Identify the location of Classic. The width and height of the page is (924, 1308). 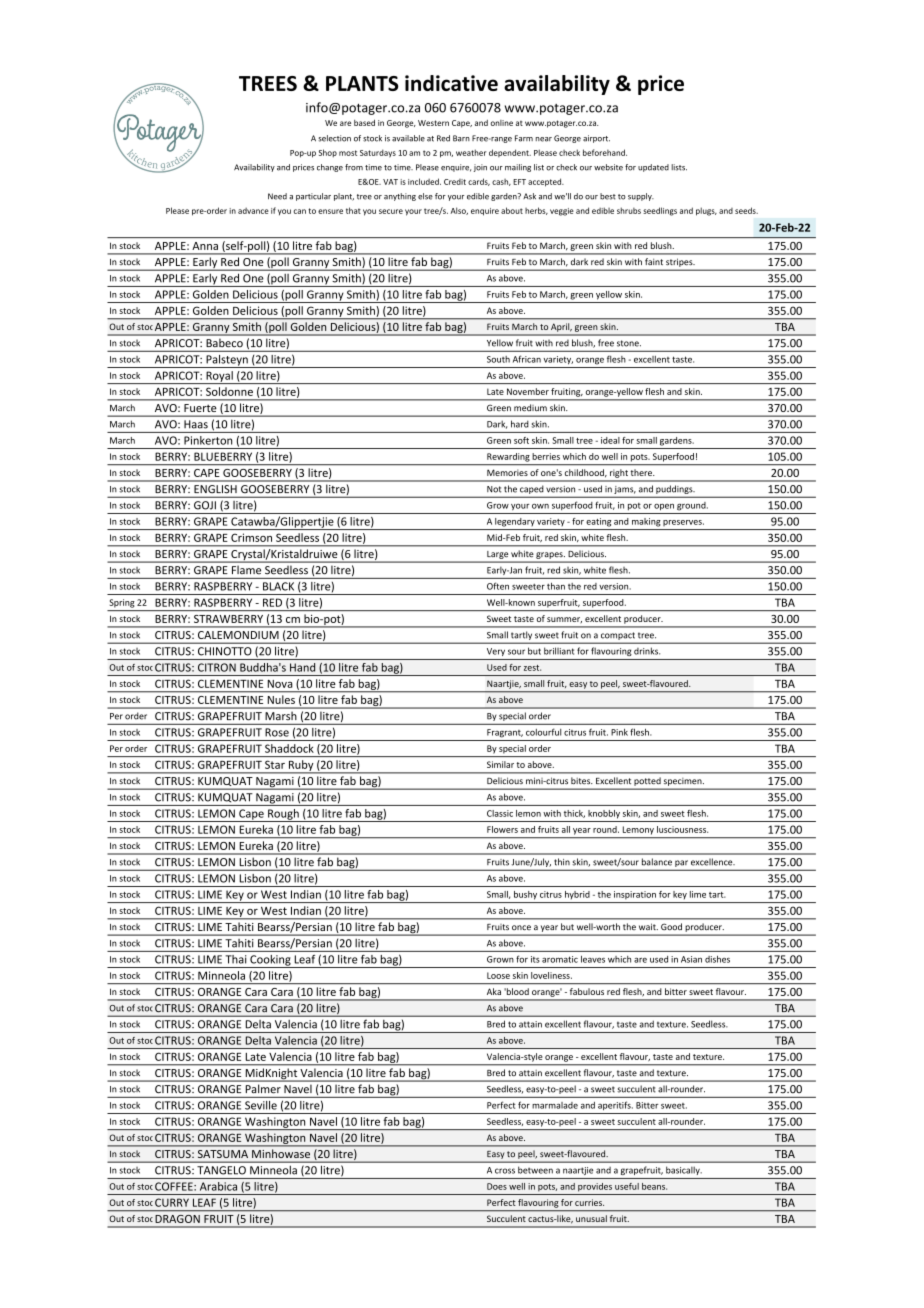
(500, 813).
